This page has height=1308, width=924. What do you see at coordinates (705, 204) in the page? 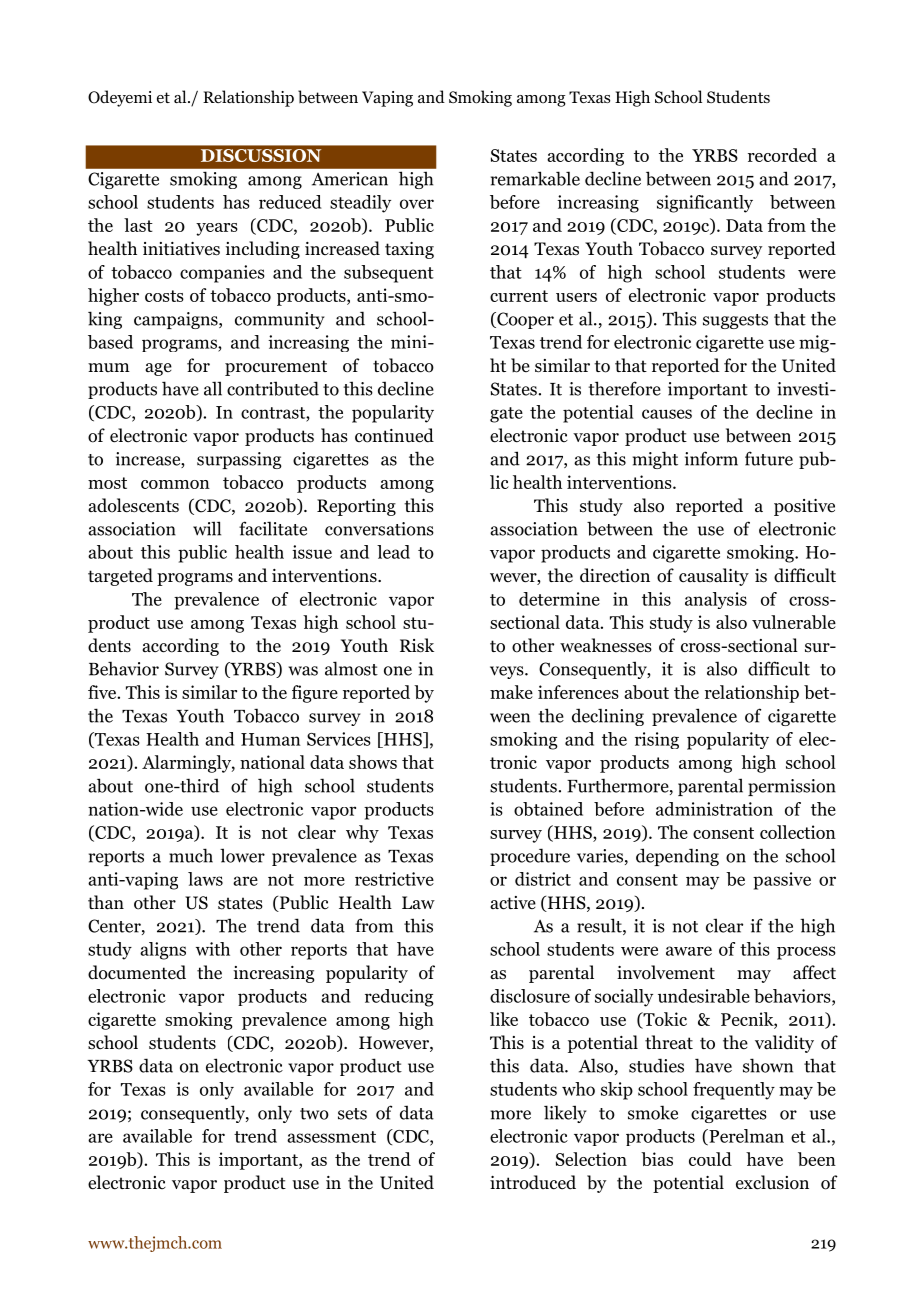
I see `significantly` at bounding box center [705, 204].
